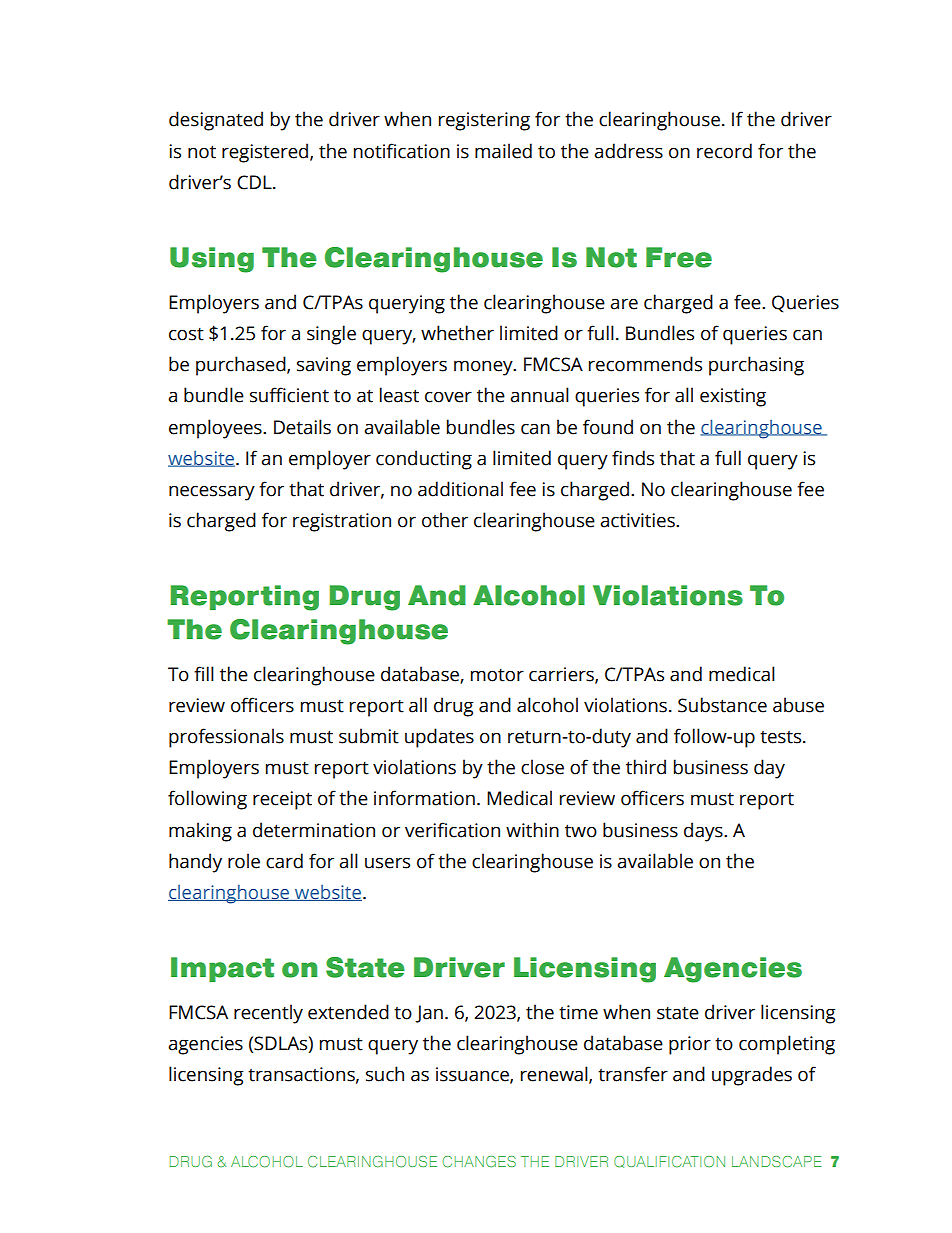  What do you see at coordinates (268, 1014) in the screenshot?
I see `recently` at bounding box center [268, 1014].
